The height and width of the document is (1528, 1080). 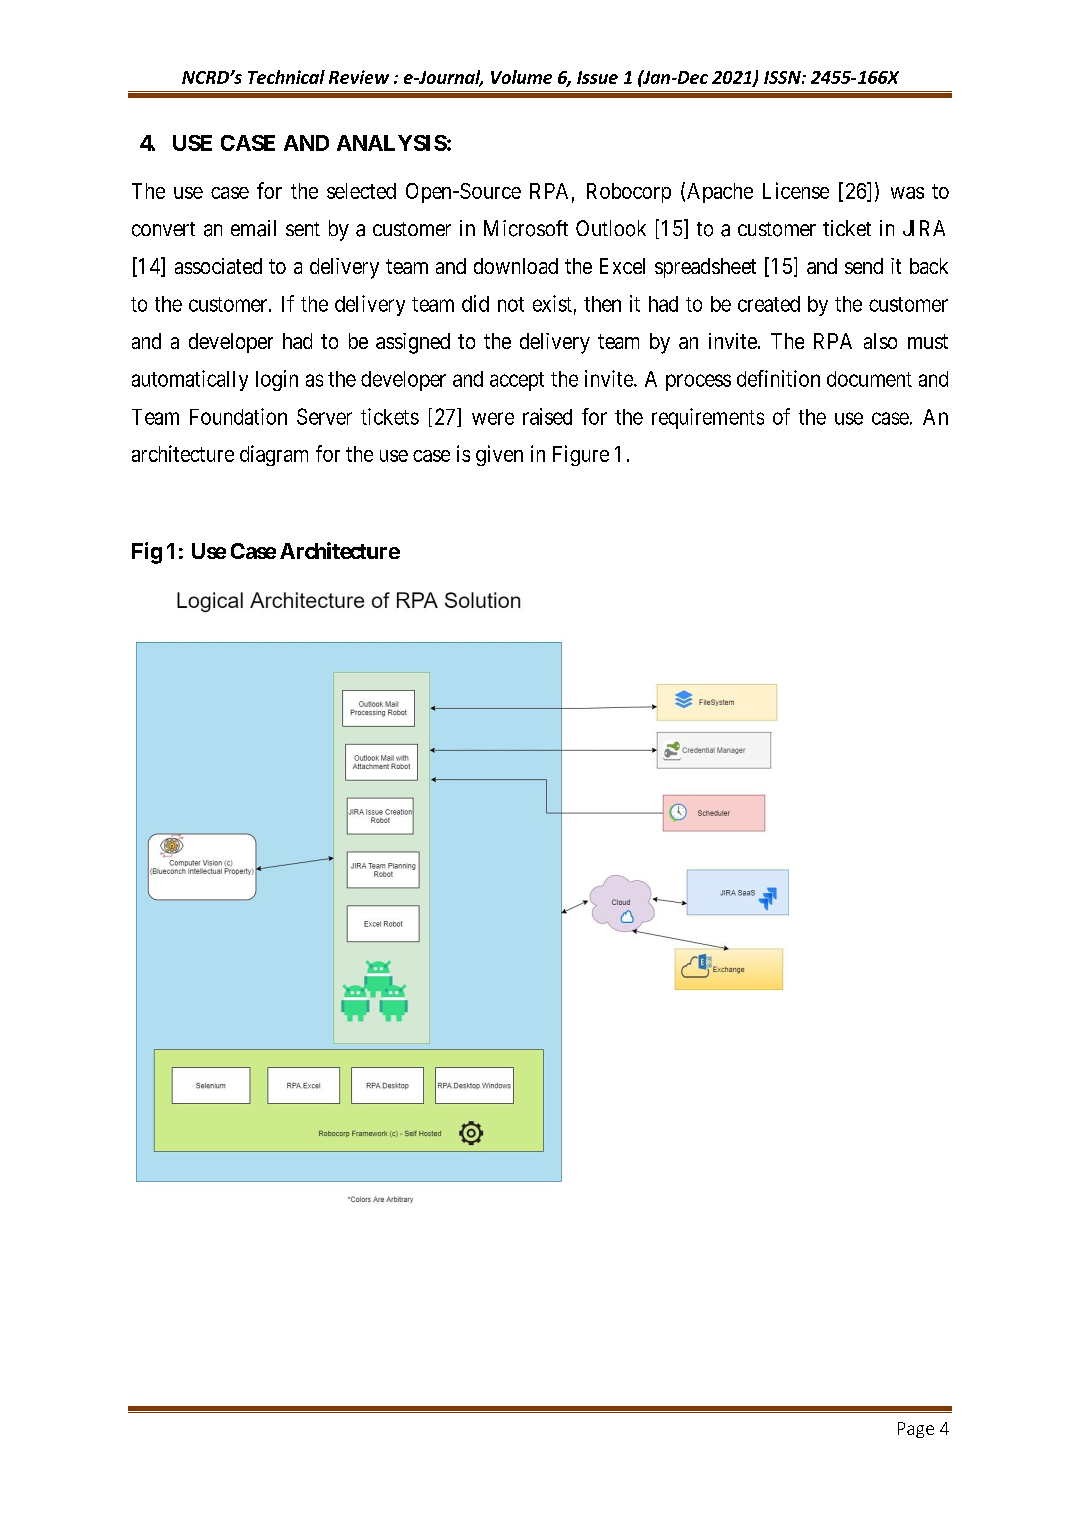 I want to click on Volume, so click(x=521, y=77).
